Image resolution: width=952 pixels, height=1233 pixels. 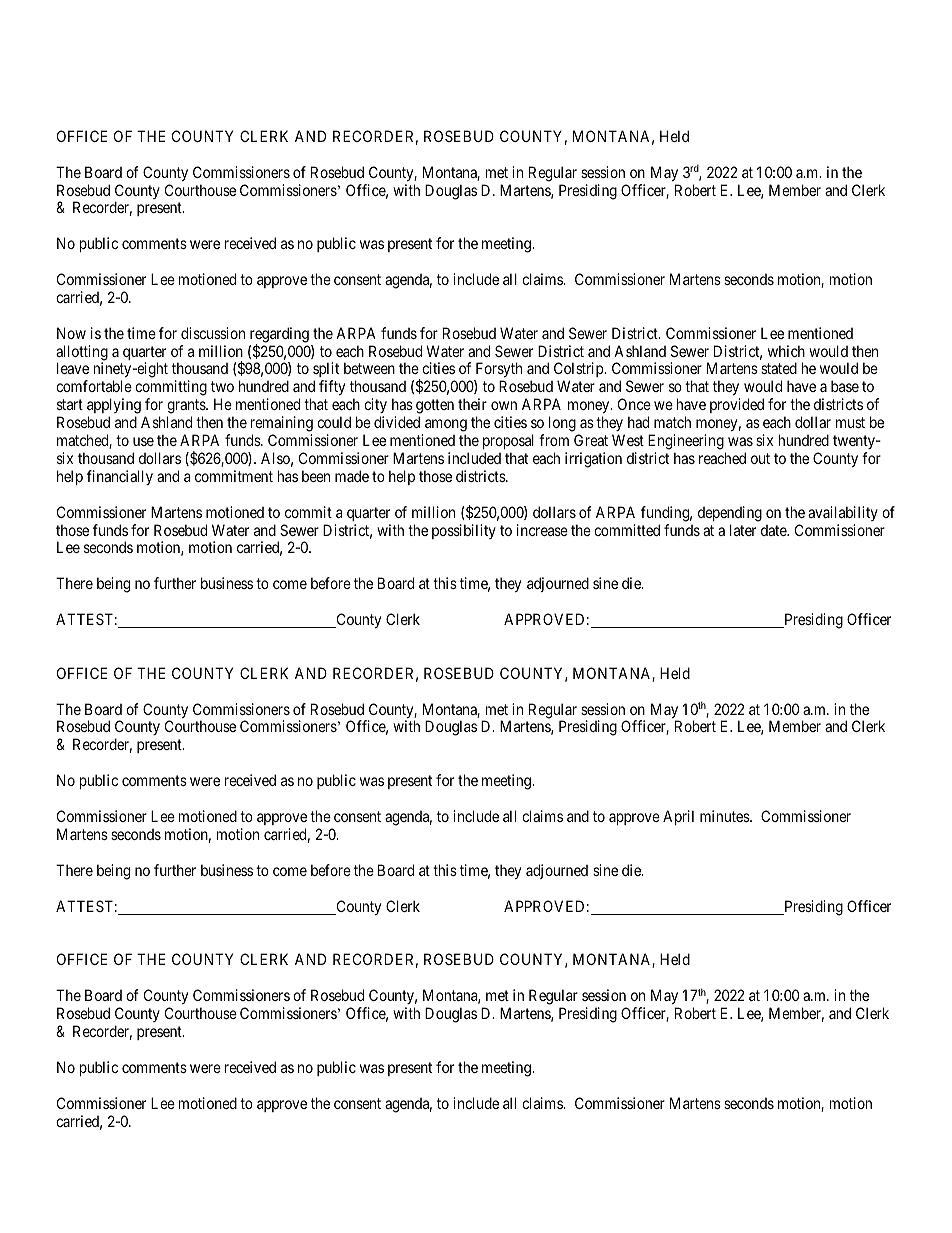 What do you see at coordinates (120, 477) in the screenshot?
I see `financially` at bounding box center [120, 477].
